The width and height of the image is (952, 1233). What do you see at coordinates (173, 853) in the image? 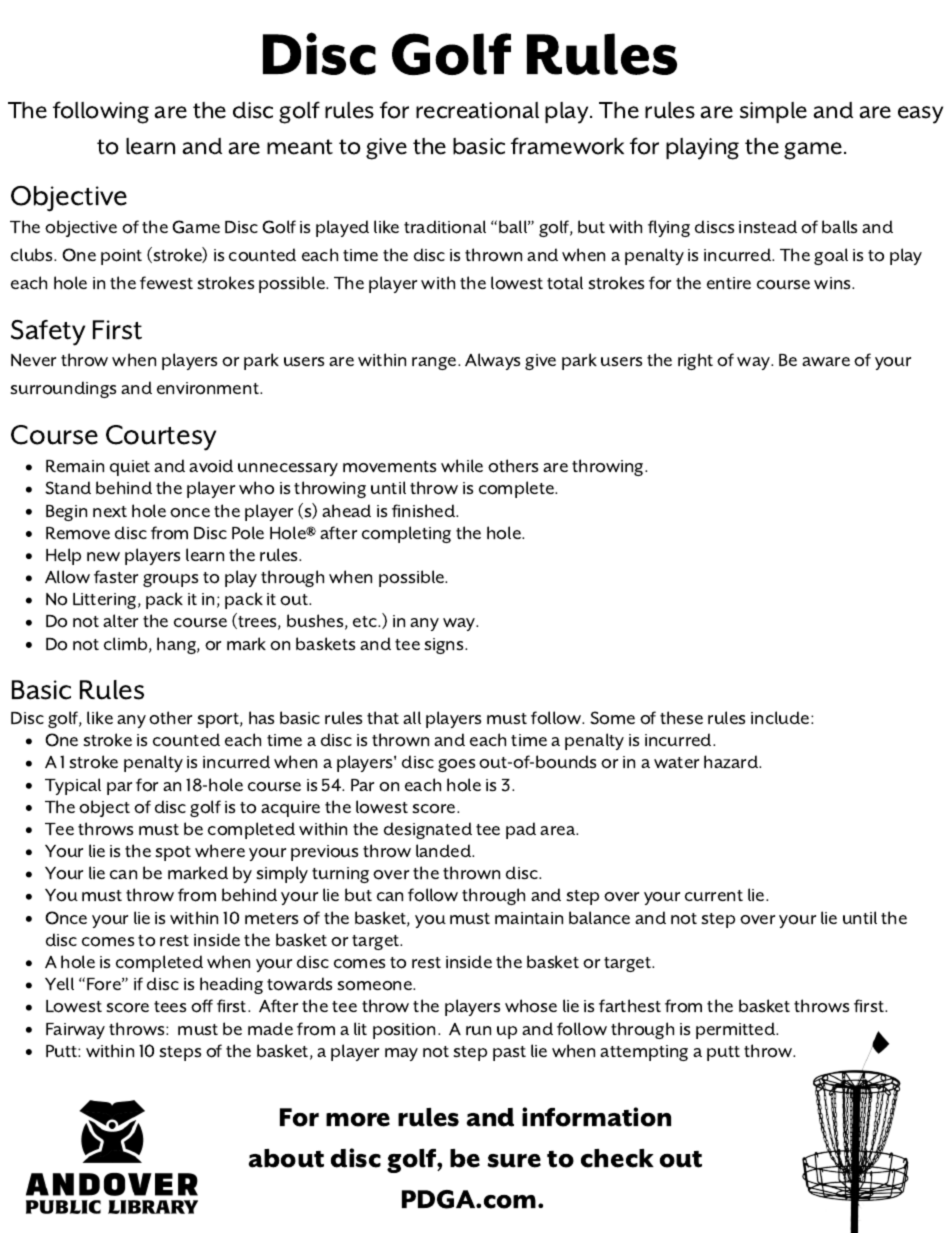
I see `spot` at bounding box center [173, 853].
